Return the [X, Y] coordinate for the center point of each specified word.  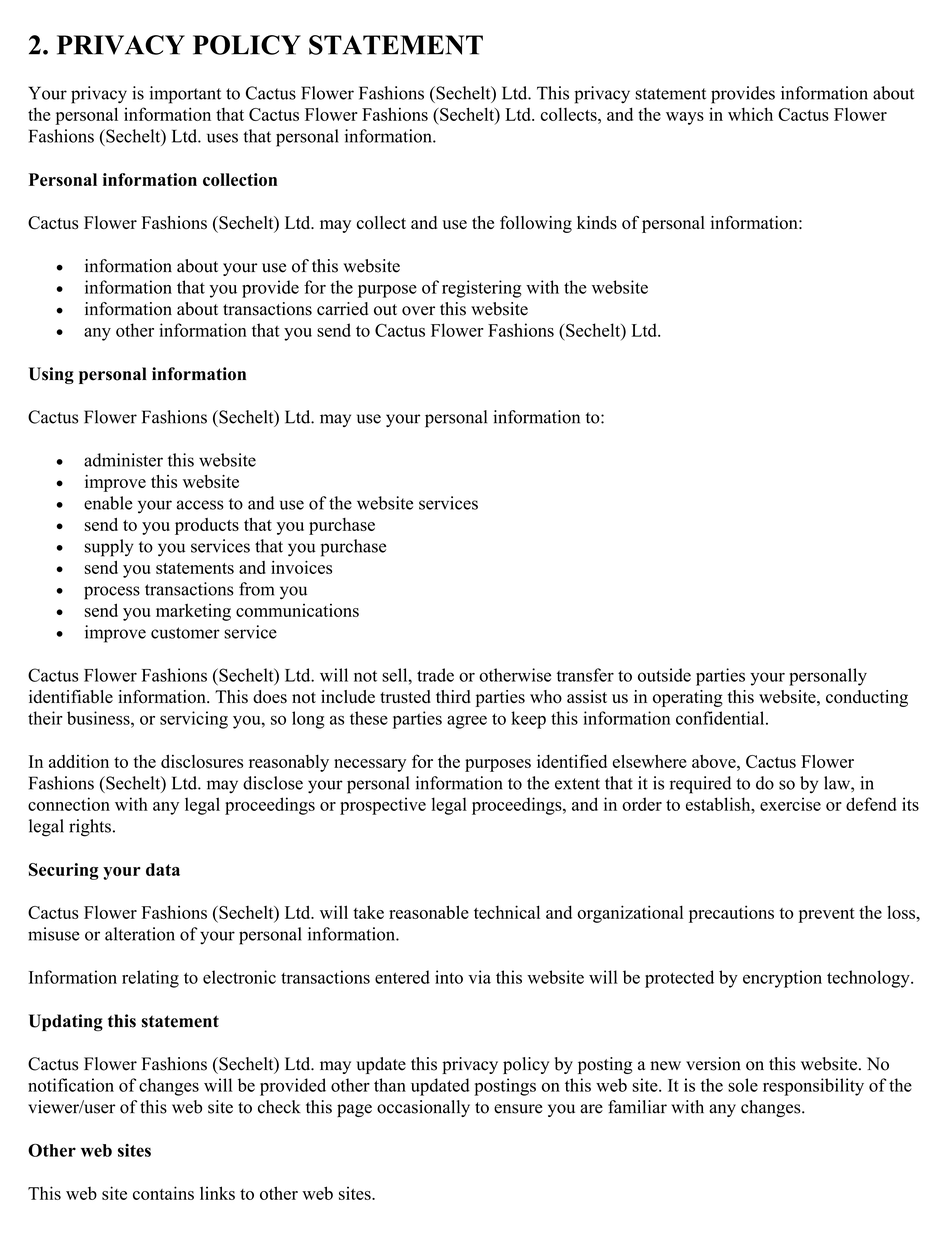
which [750, 114]
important [185, 95]
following [536, 224]
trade [435, 675]
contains [163, 1193]
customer [185, 633]
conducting [867, 698]
